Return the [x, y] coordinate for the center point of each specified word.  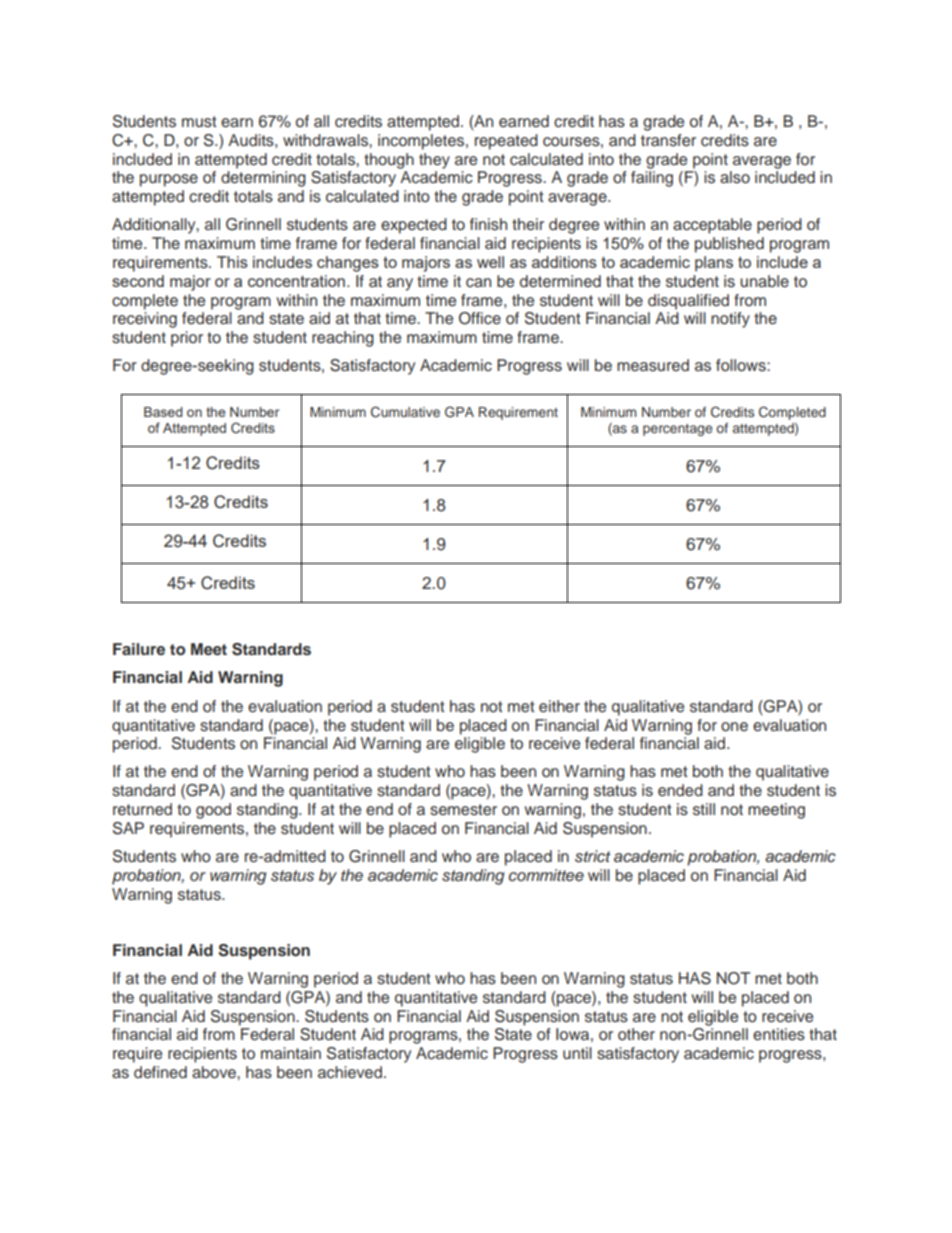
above [215, 1072]
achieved [350, 1072]
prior [187, 339]
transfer [668, 140]
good [213, 811]
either [559, 706]
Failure [139, 649]
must [199, 122]
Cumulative [405, 412]
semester [463, 810]
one [734, 727]
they [434, 161]
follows [742, 365]
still [704, 809]
